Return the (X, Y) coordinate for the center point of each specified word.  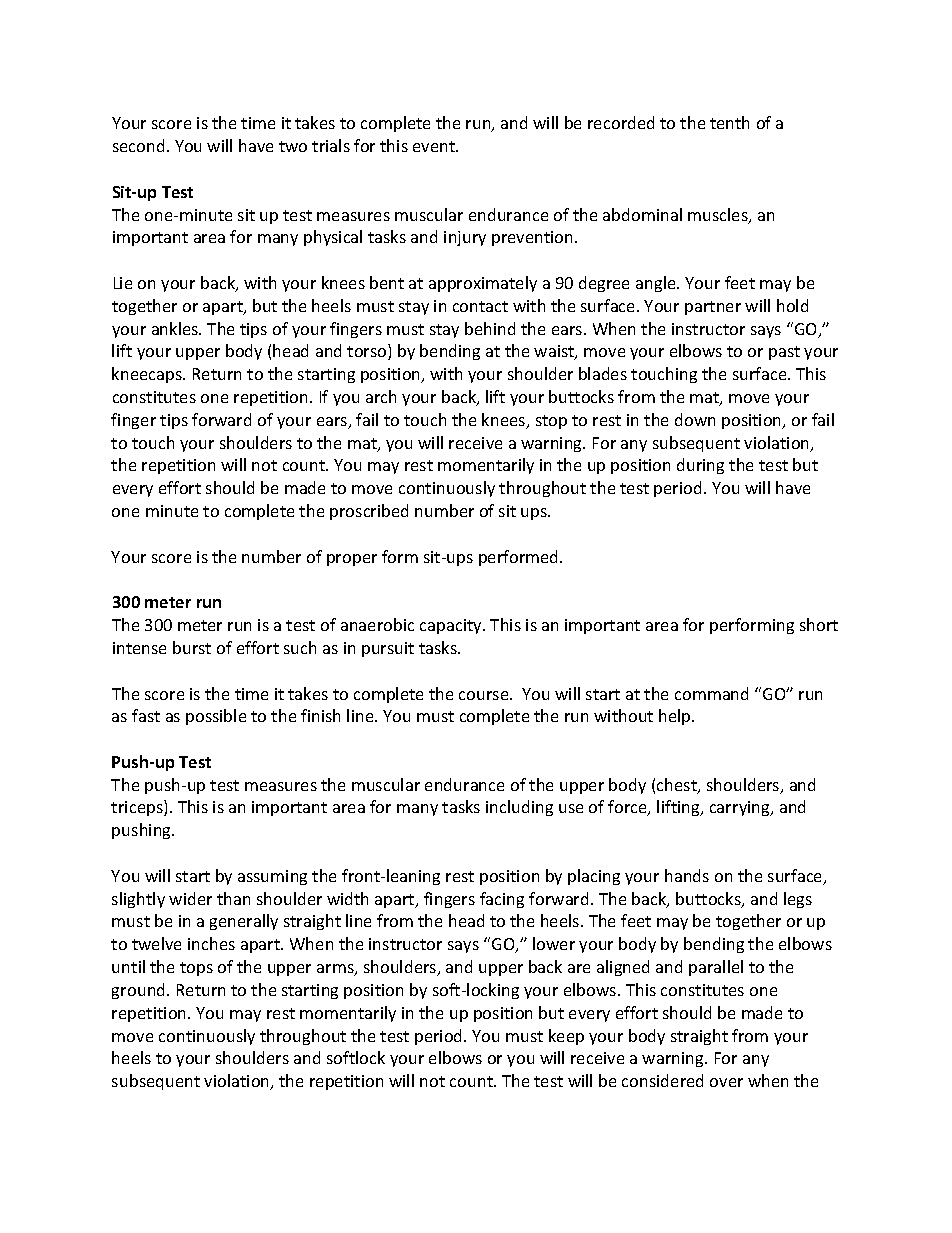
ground (140, 991)
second (138, 145)
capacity (452, 626)
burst (192, 647)
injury (465, 238)
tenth (729, 122)
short (819, 624)
